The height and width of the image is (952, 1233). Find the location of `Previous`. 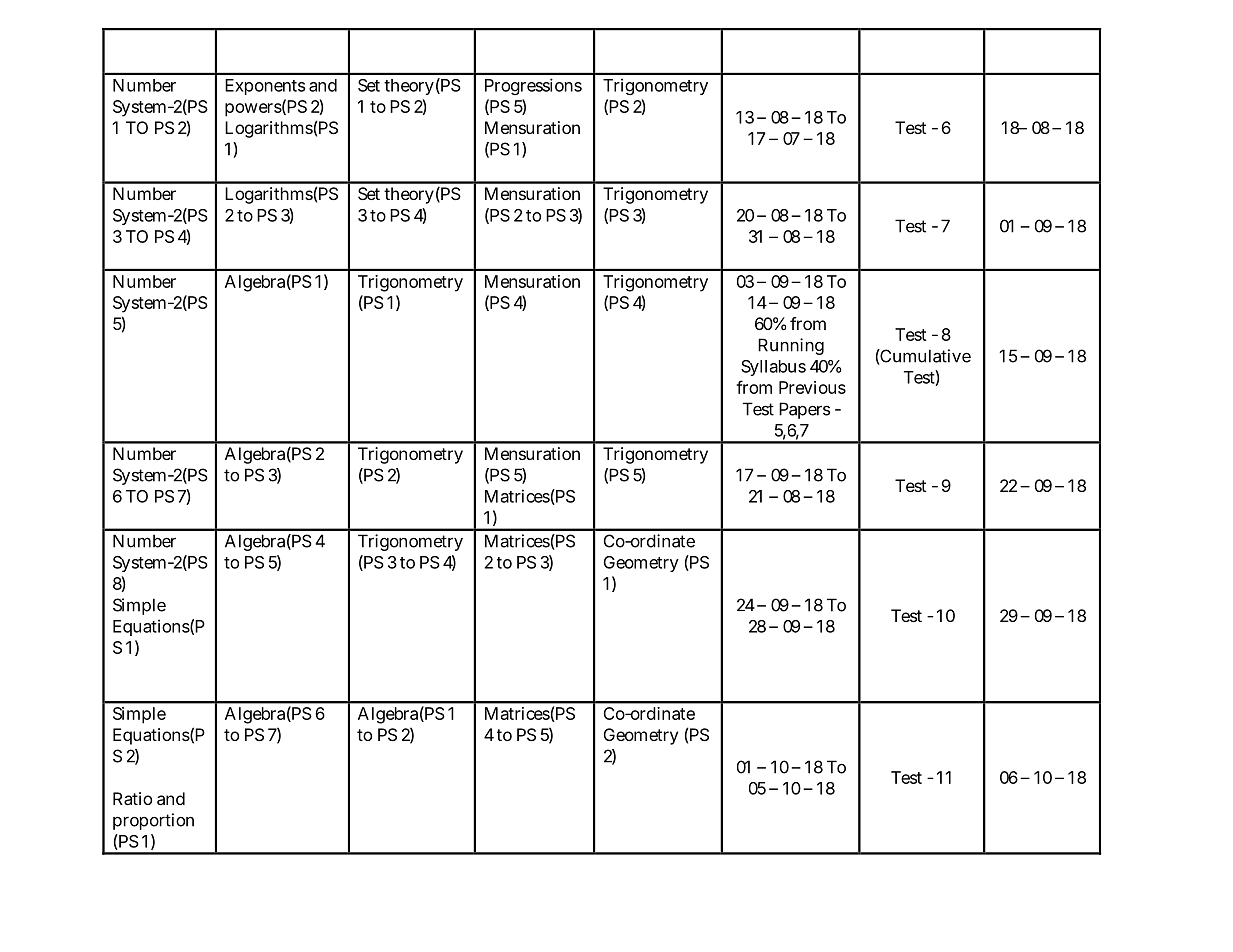

Previous is located at coordinates (812, 387).
